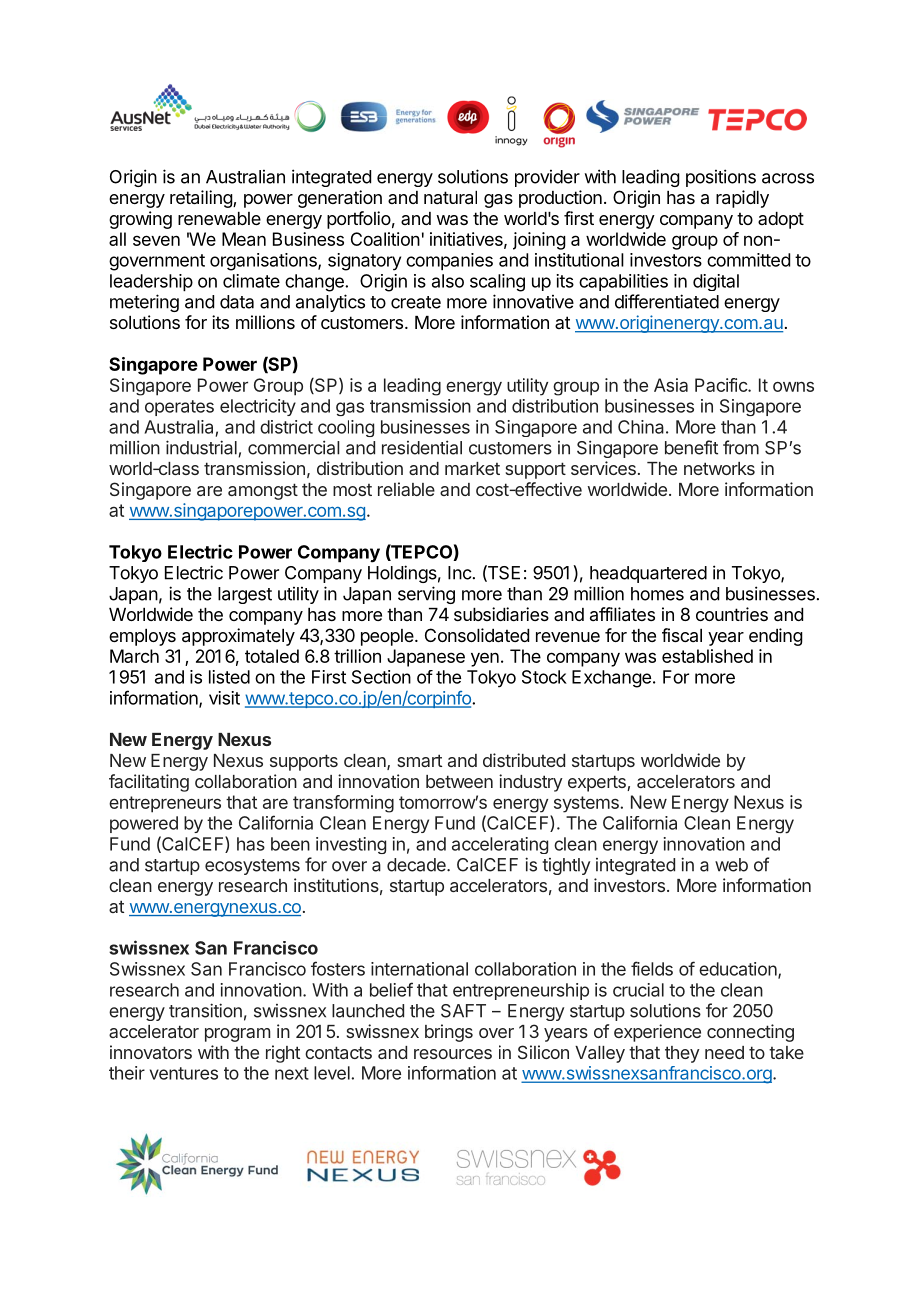  I want to click on market, so click(472, 468).
